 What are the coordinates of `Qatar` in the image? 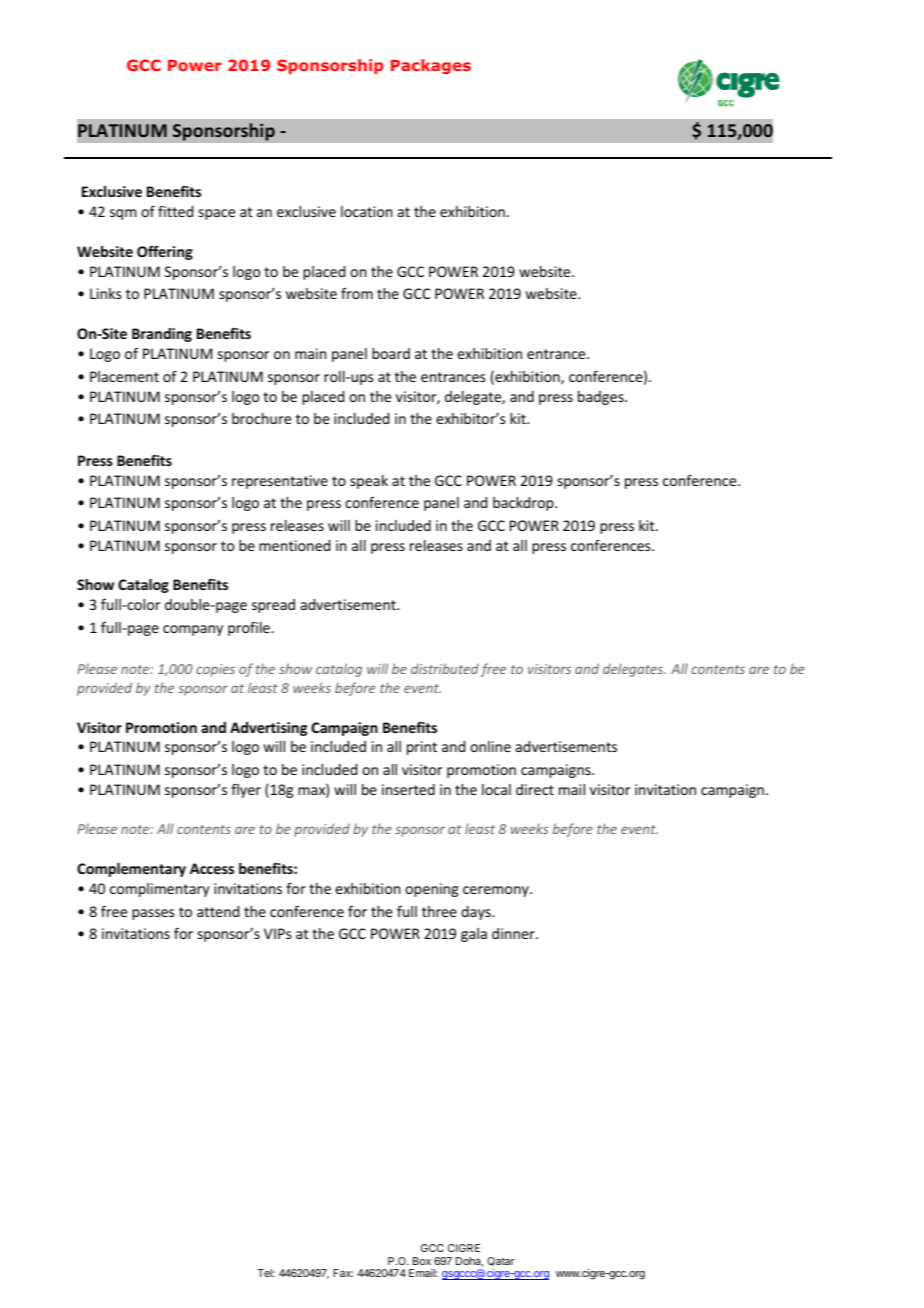 It's located at (501, 1261).
